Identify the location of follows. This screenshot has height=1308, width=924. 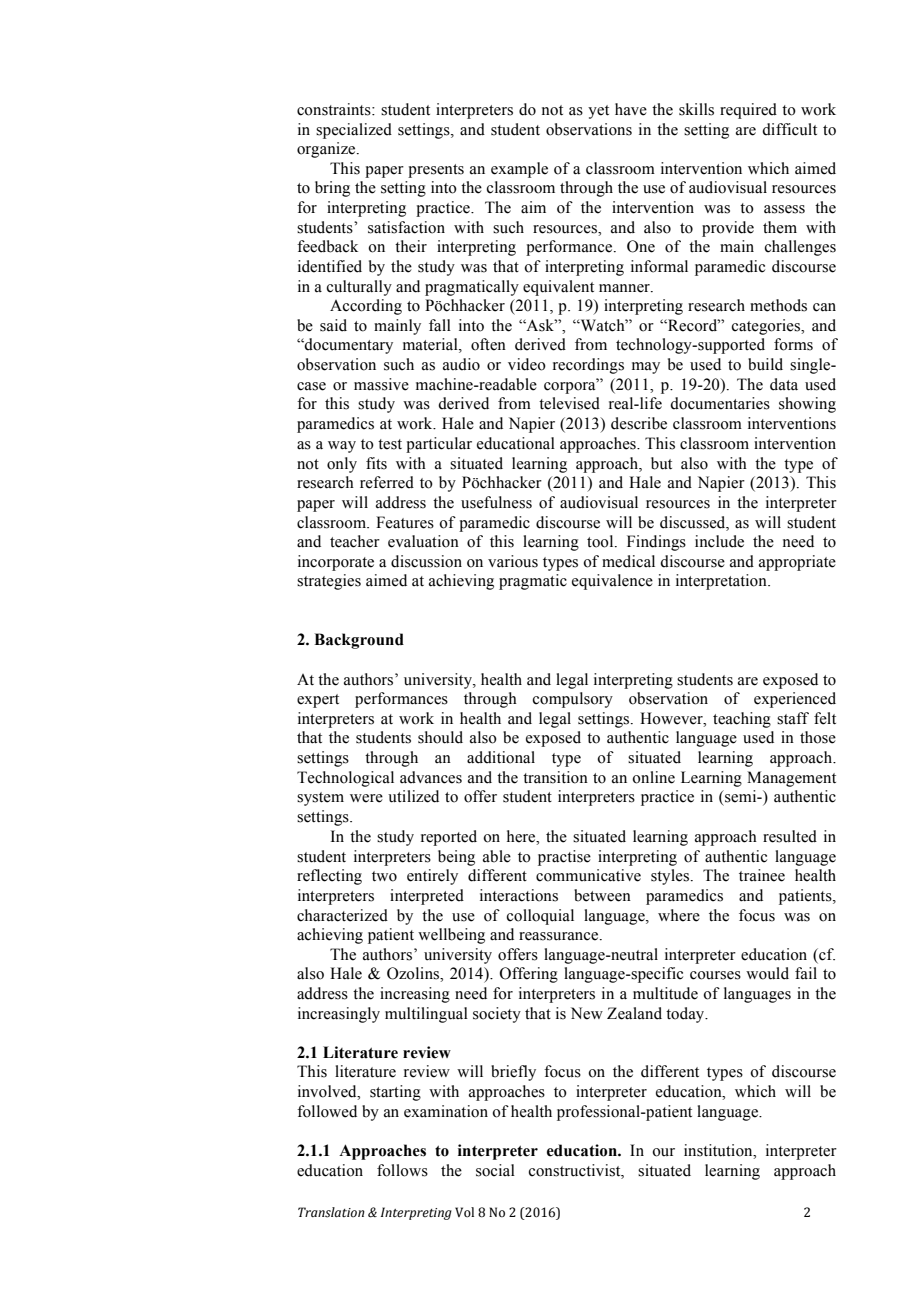
(402, 1170).
